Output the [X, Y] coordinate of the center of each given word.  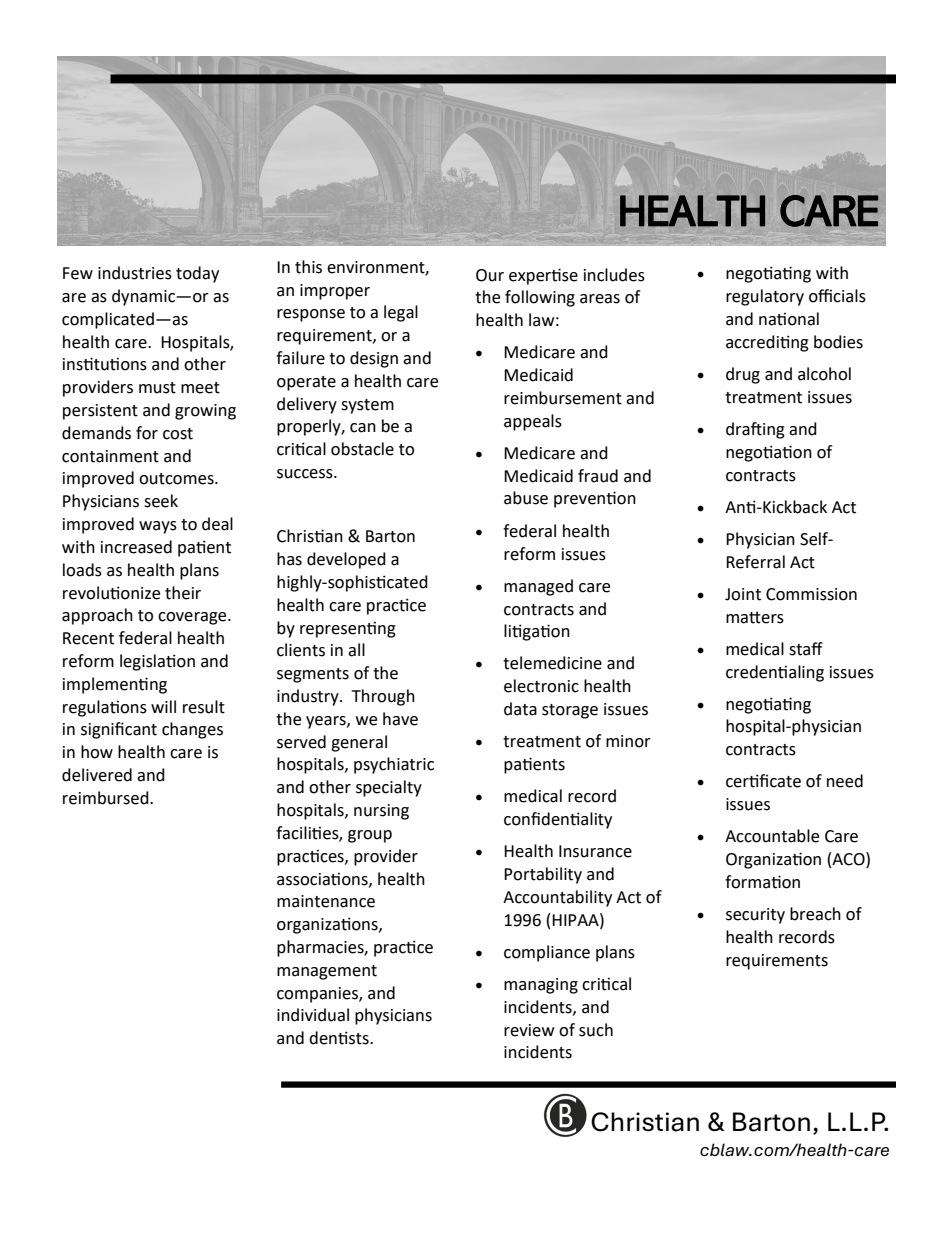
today [197, 274]
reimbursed [107, 798]
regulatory [765, 297]
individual [313, 1015]
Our [490, 275]
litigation [537, 632]
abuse [526, 498]
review [529, 1030]
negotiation [769, 453]
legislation [157, 662]
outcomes [177, 479]
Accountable [772, 836]
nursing [381, 812]
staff [806, 649]
